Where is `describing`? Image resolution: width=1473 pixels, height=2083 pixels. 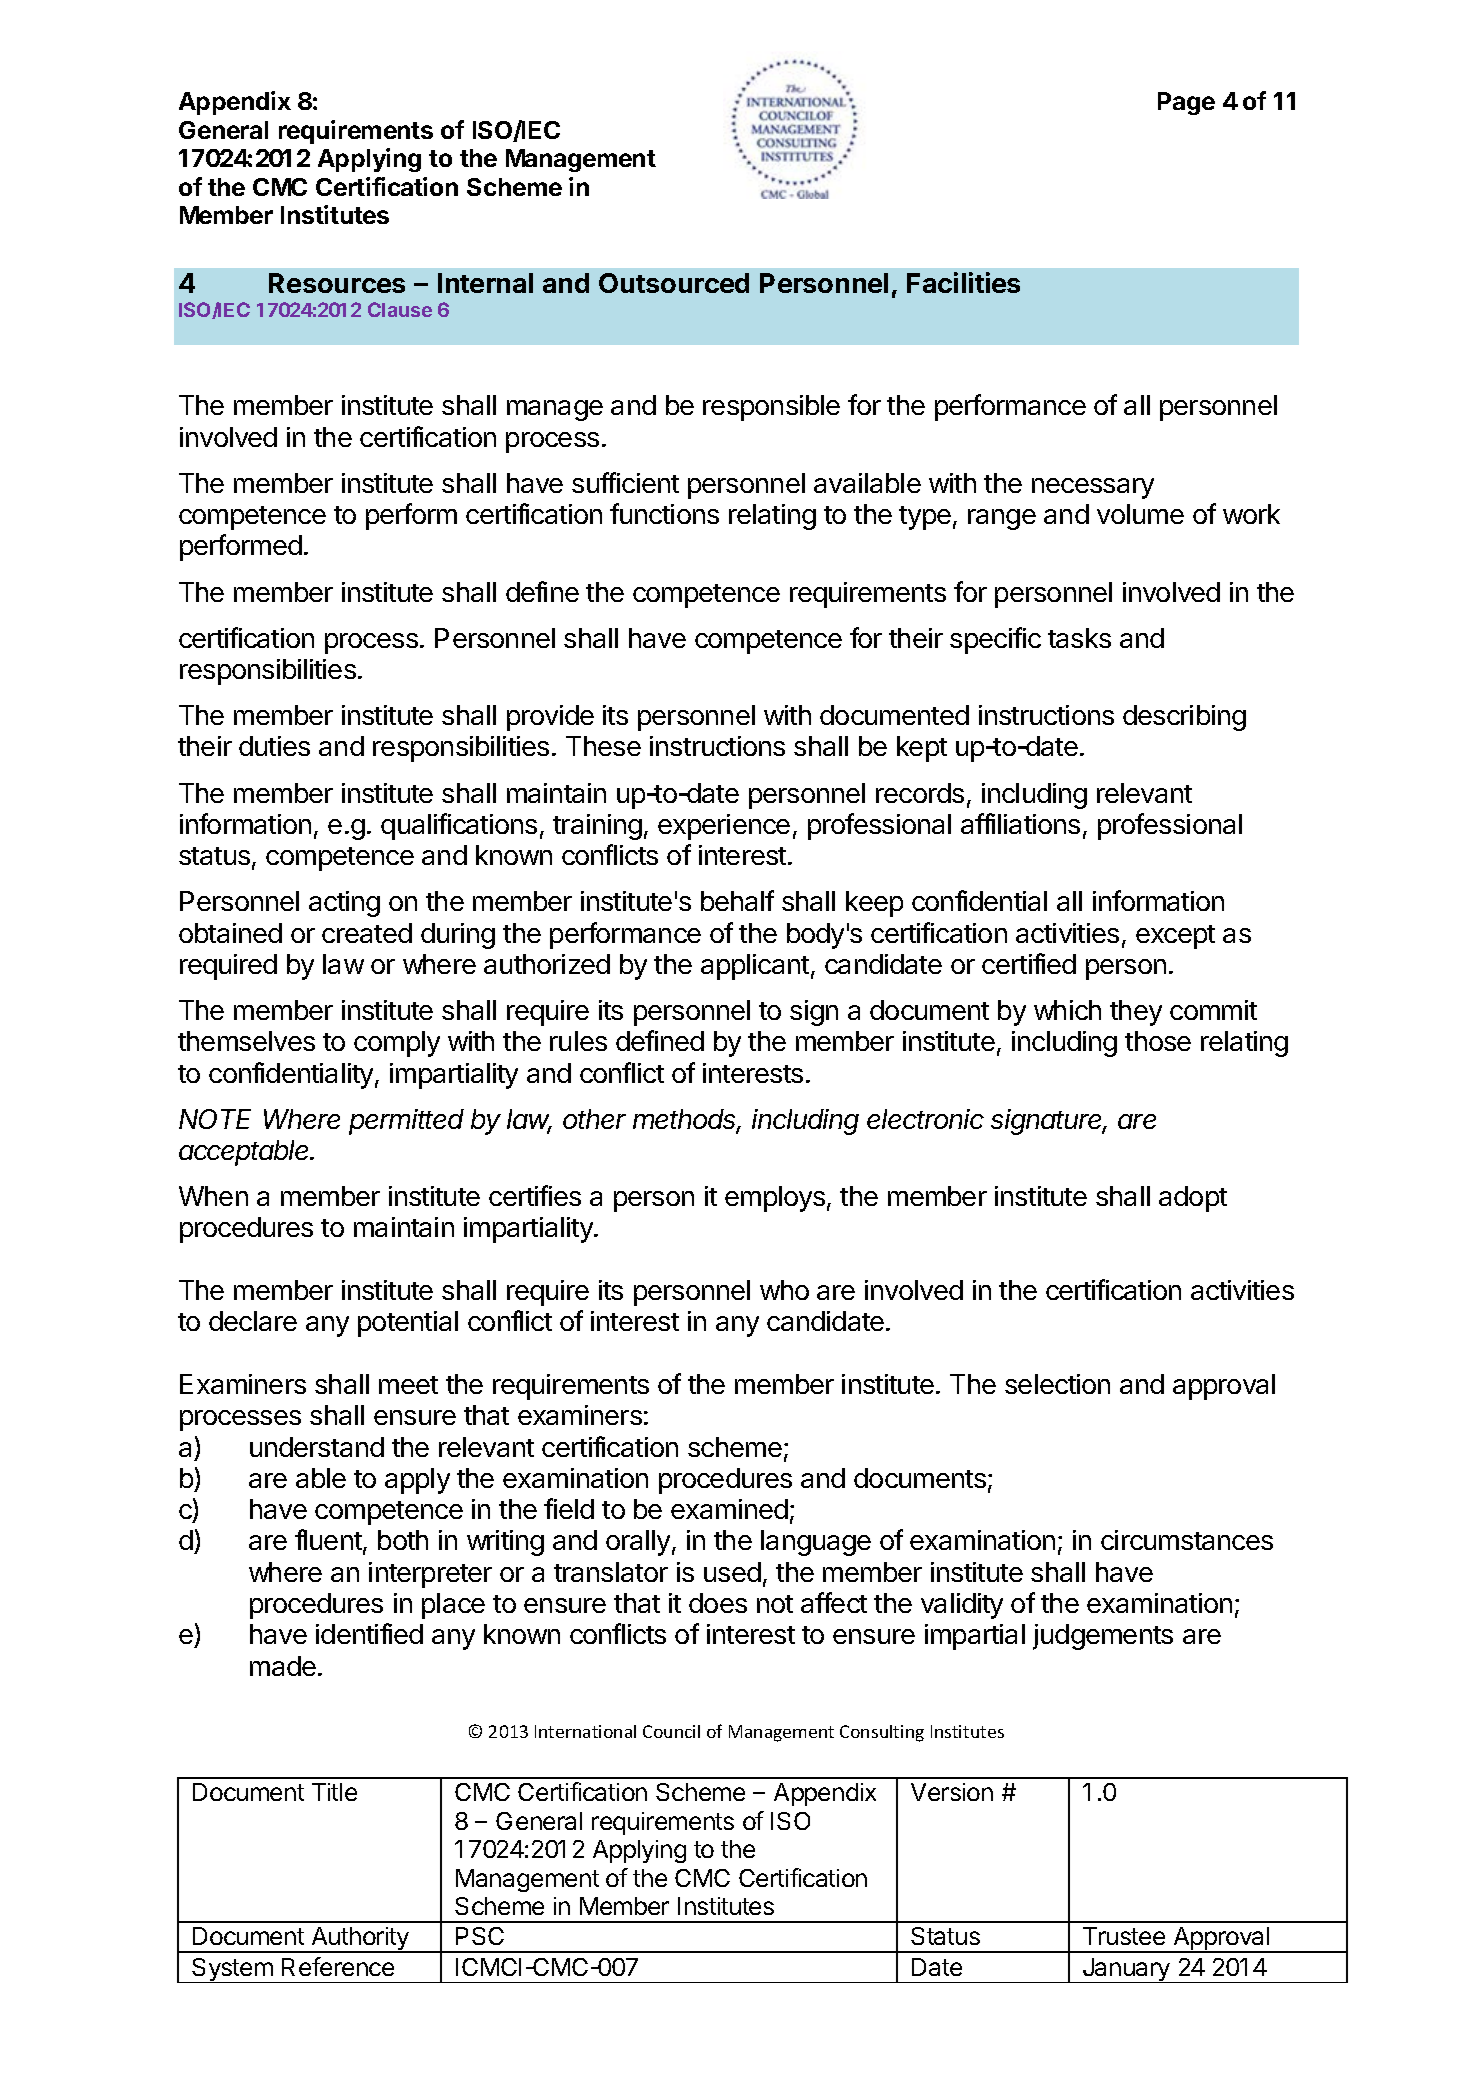 describing is located at coordinates (1184, 718).
